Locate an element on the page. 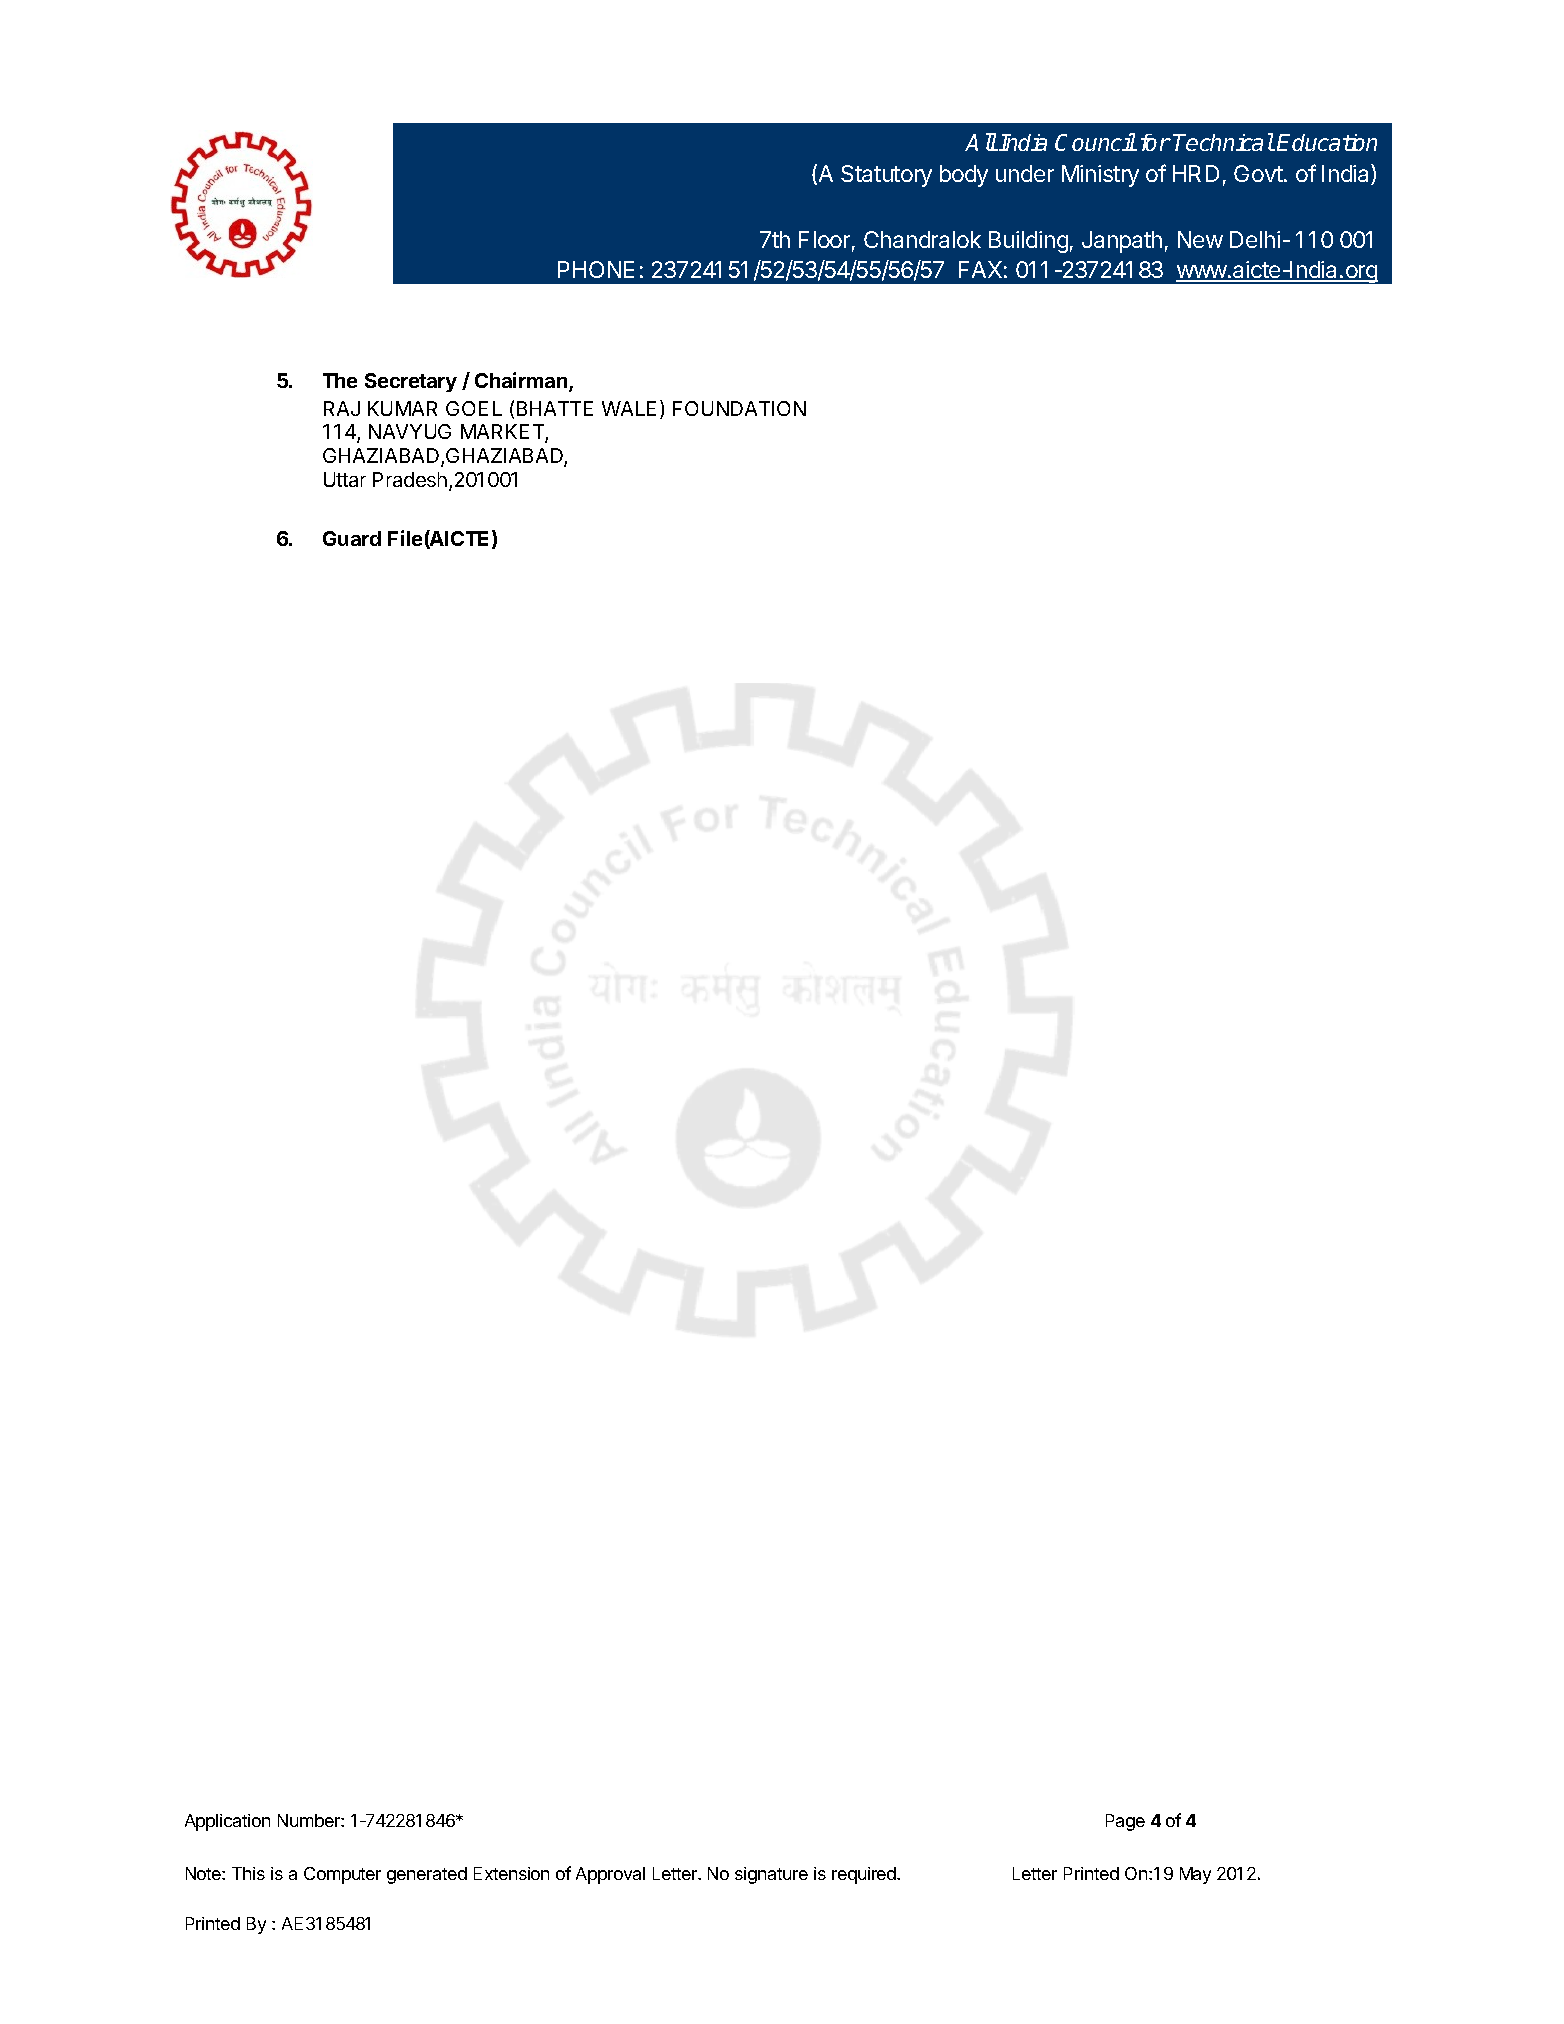  Page is located at coordinates (1125, 1822).
